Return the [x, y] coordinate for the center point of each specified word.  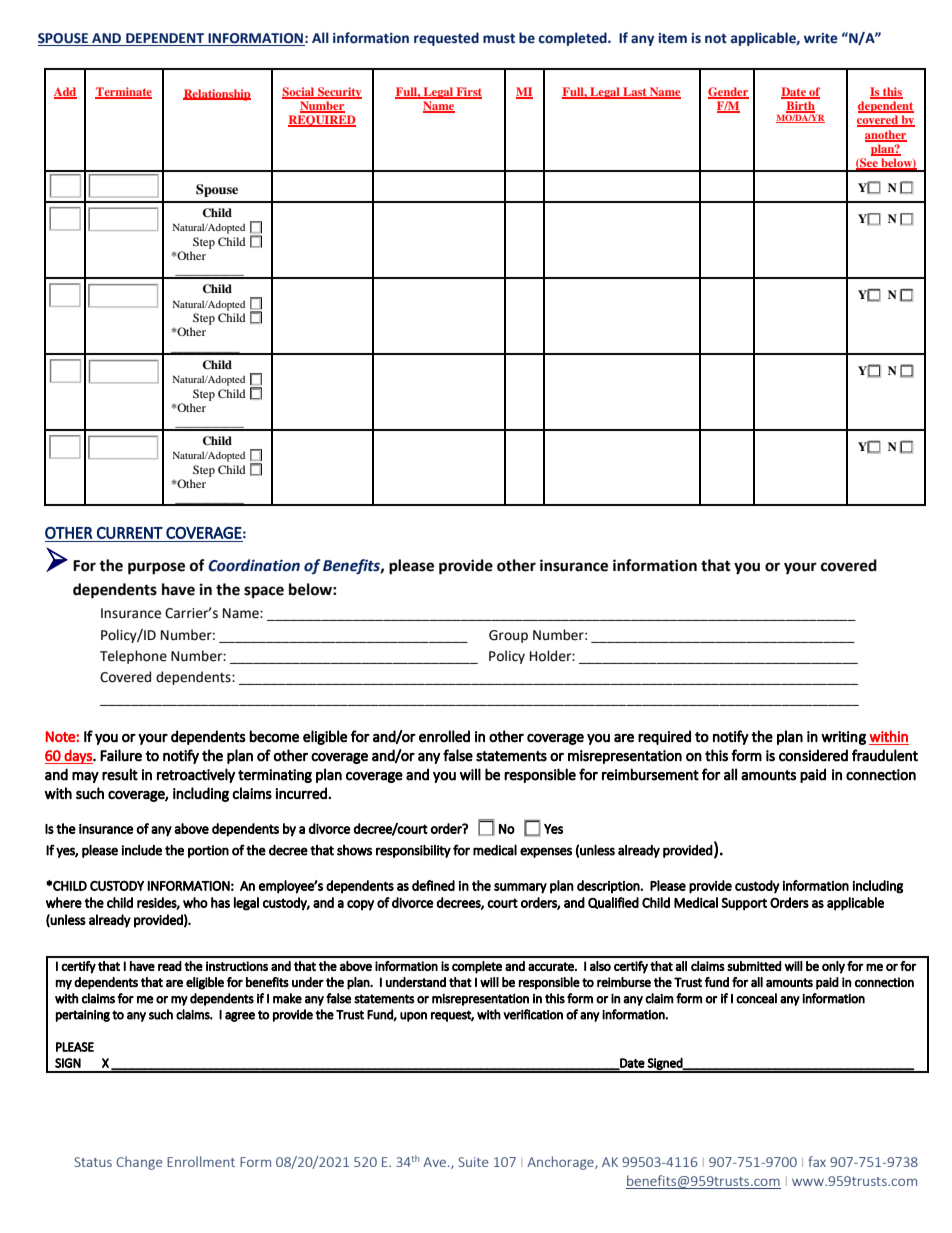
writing [843, 738]
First [468, 92]
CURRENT [130, 533]
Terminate [123, 92]
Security [339, 93]
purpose [156, 568]
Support [744, 904]
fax [817, 1161]
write [821, 38]
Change [139, 1163]
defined [433, 885]
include [142, 850]
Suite [474, 1162]
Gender [728, 92]
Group [508, 636]
